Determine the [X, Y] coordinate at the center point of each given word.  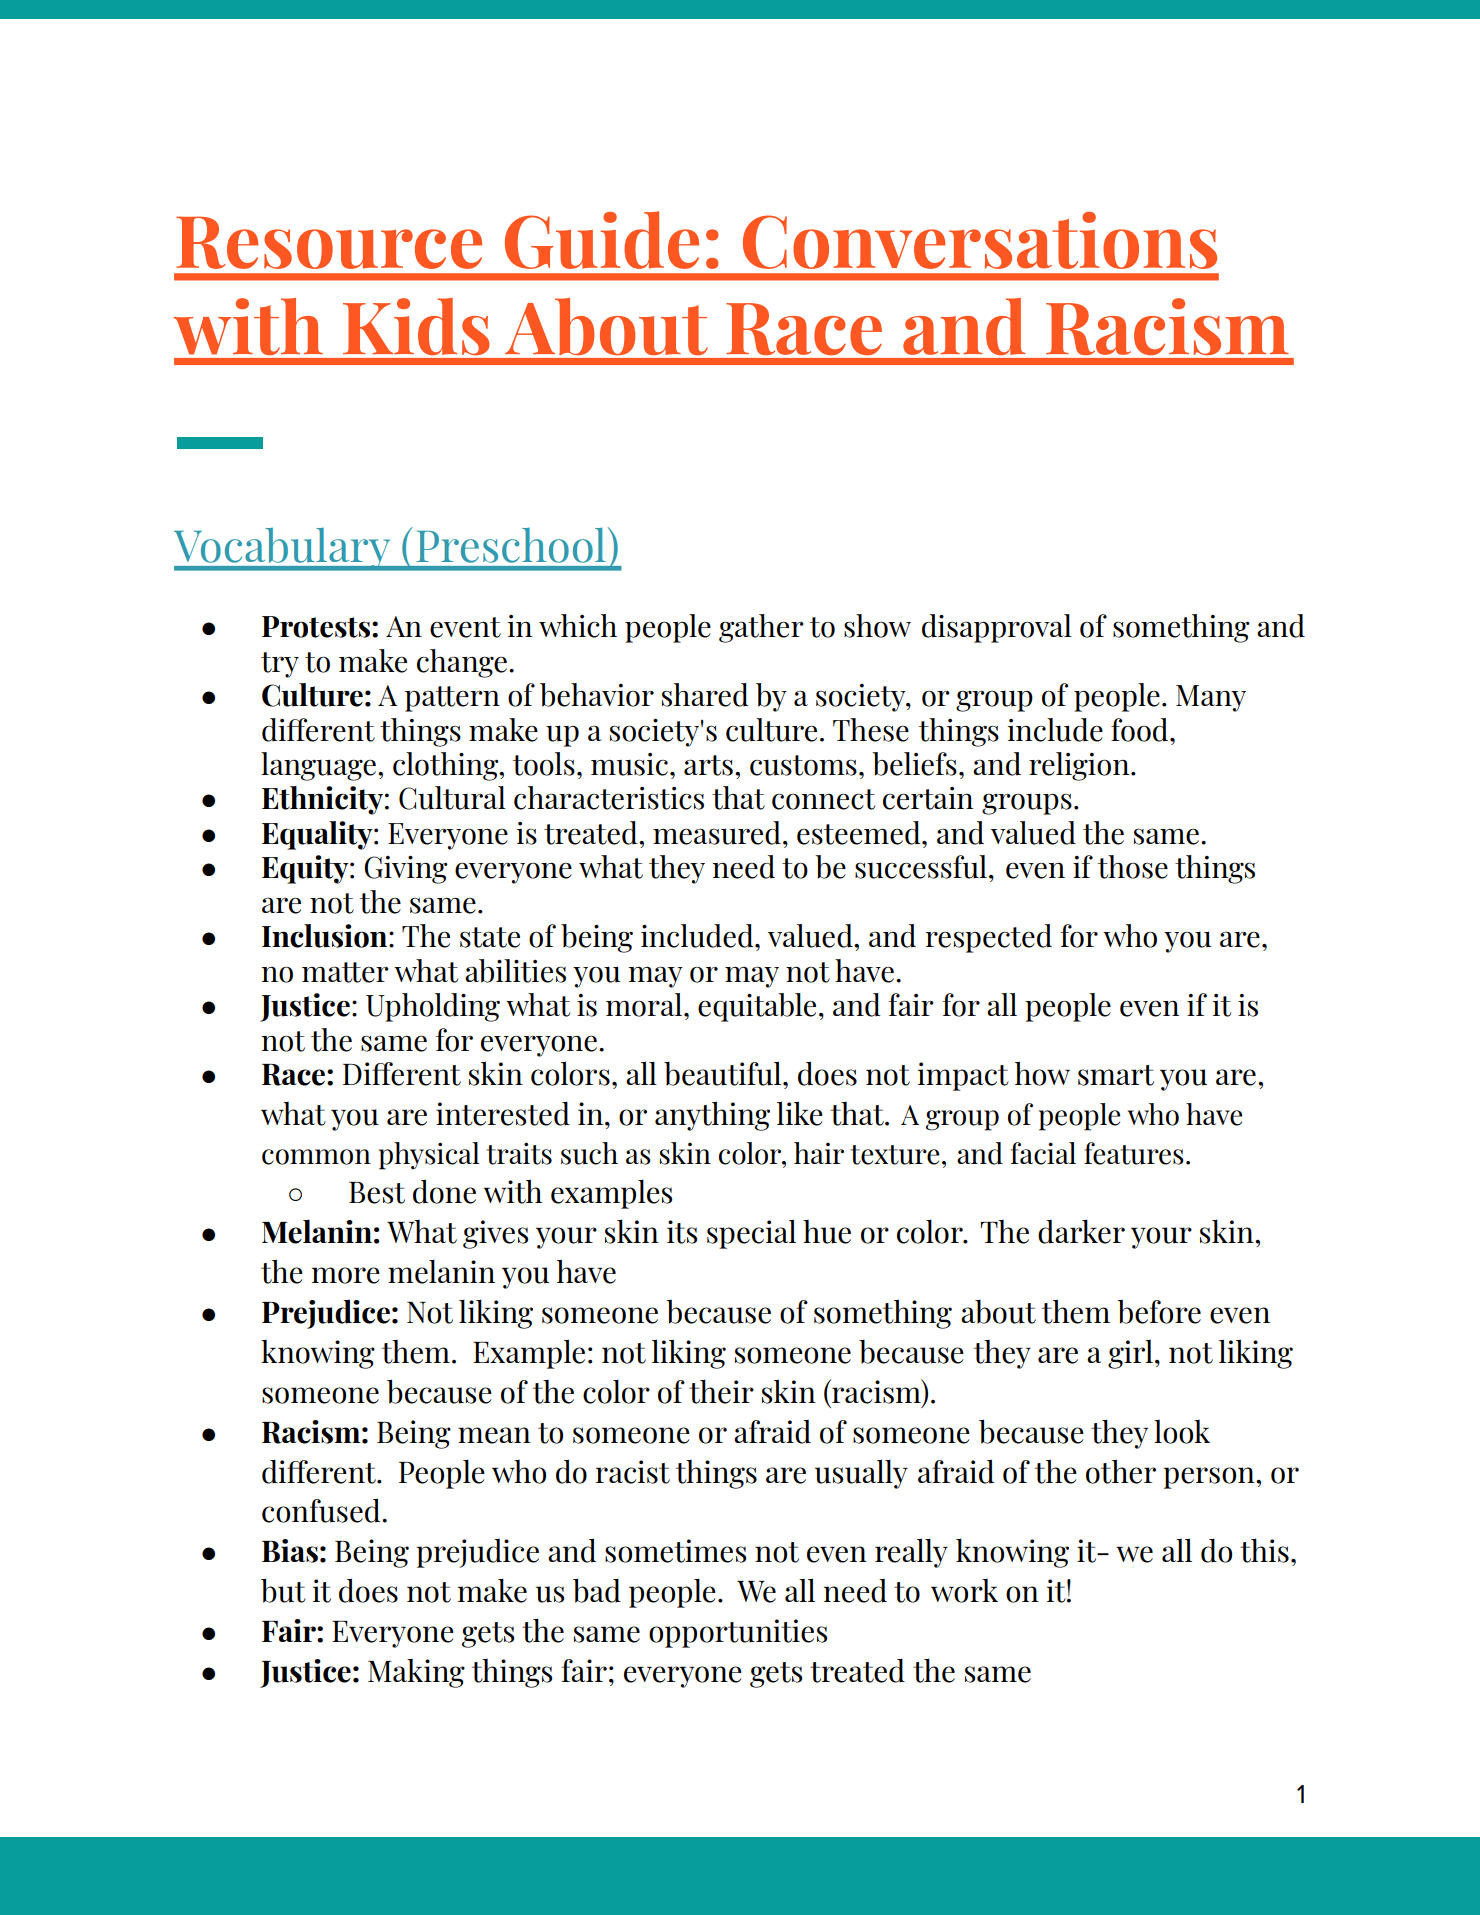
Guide [602, 240]
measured [717, 833]
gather [761, 628]
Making [416, 1673]
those [1133, 867]
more [346, 1275]
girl [1130, 1354]
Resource [329, 242]
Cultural [452, 798]
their [721, 1391]
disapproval [997, 628]
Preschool [511, 545]
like [800, 1113]
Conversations [980, 240]
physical [429, 1156]
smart [1116, 1075]
